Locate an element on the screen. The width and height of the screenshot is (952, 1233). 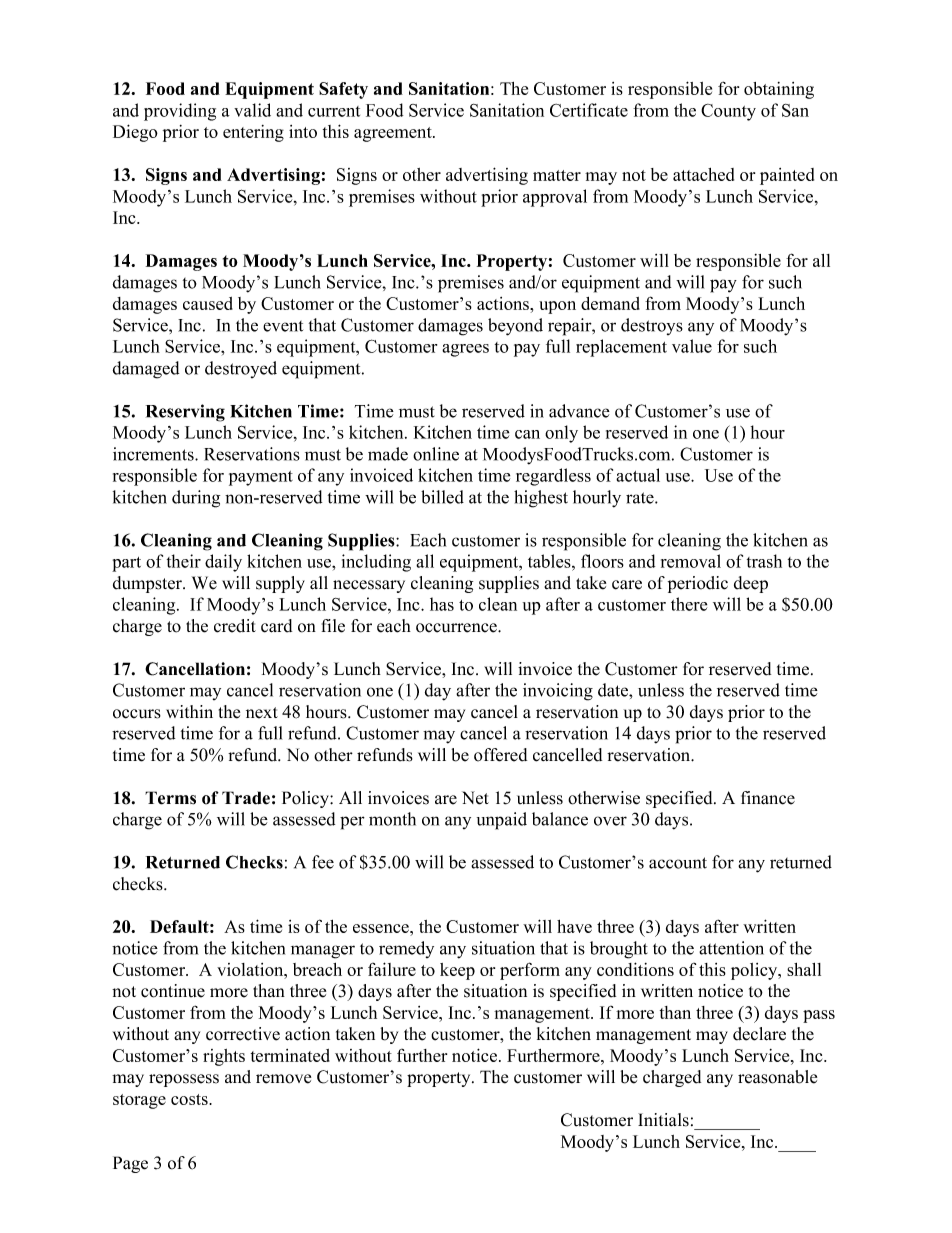
County is located at coordinates (728, 112).
